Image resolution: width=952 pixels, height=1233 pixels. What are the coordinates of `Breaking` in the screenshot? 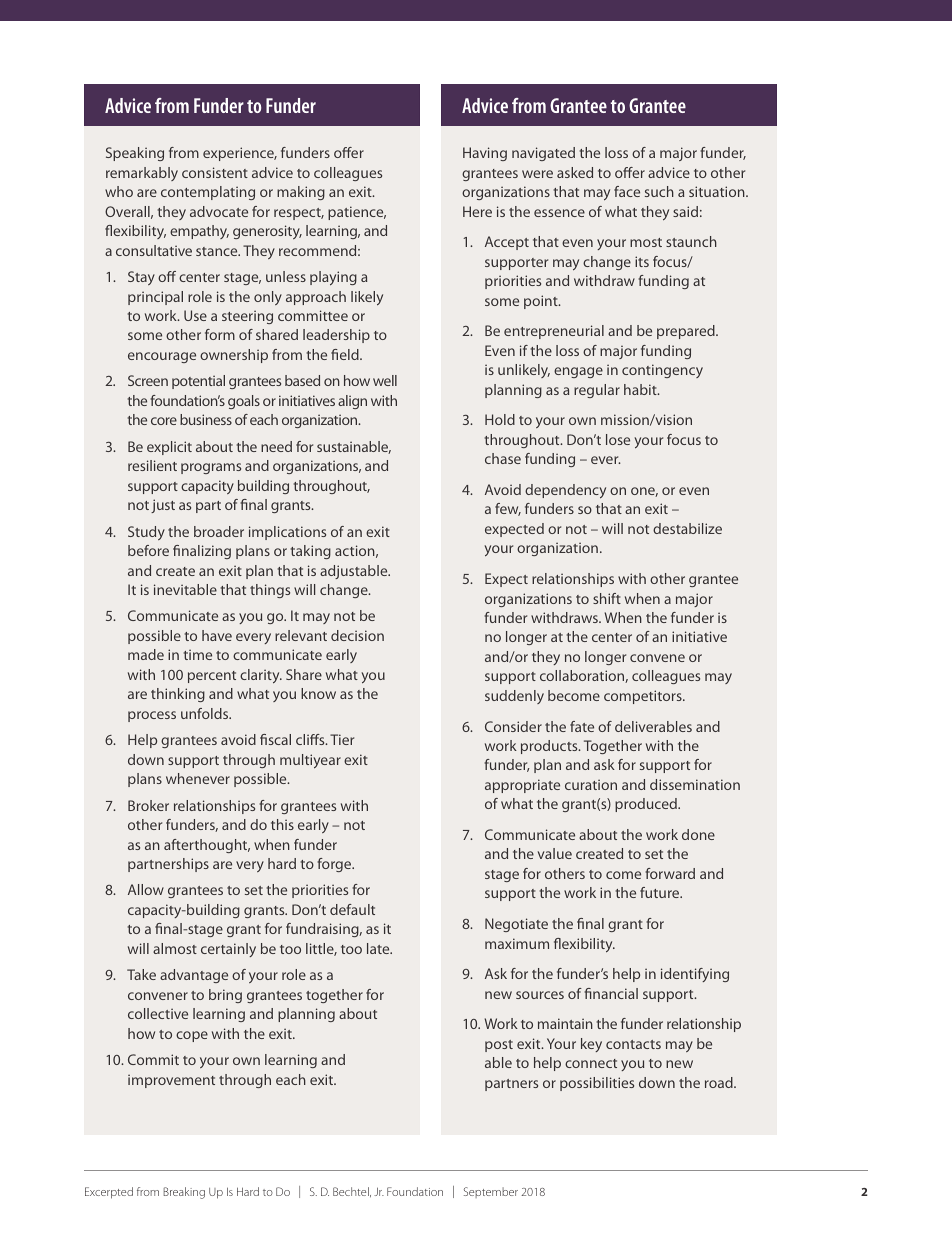 It's located at (184, 1193).
